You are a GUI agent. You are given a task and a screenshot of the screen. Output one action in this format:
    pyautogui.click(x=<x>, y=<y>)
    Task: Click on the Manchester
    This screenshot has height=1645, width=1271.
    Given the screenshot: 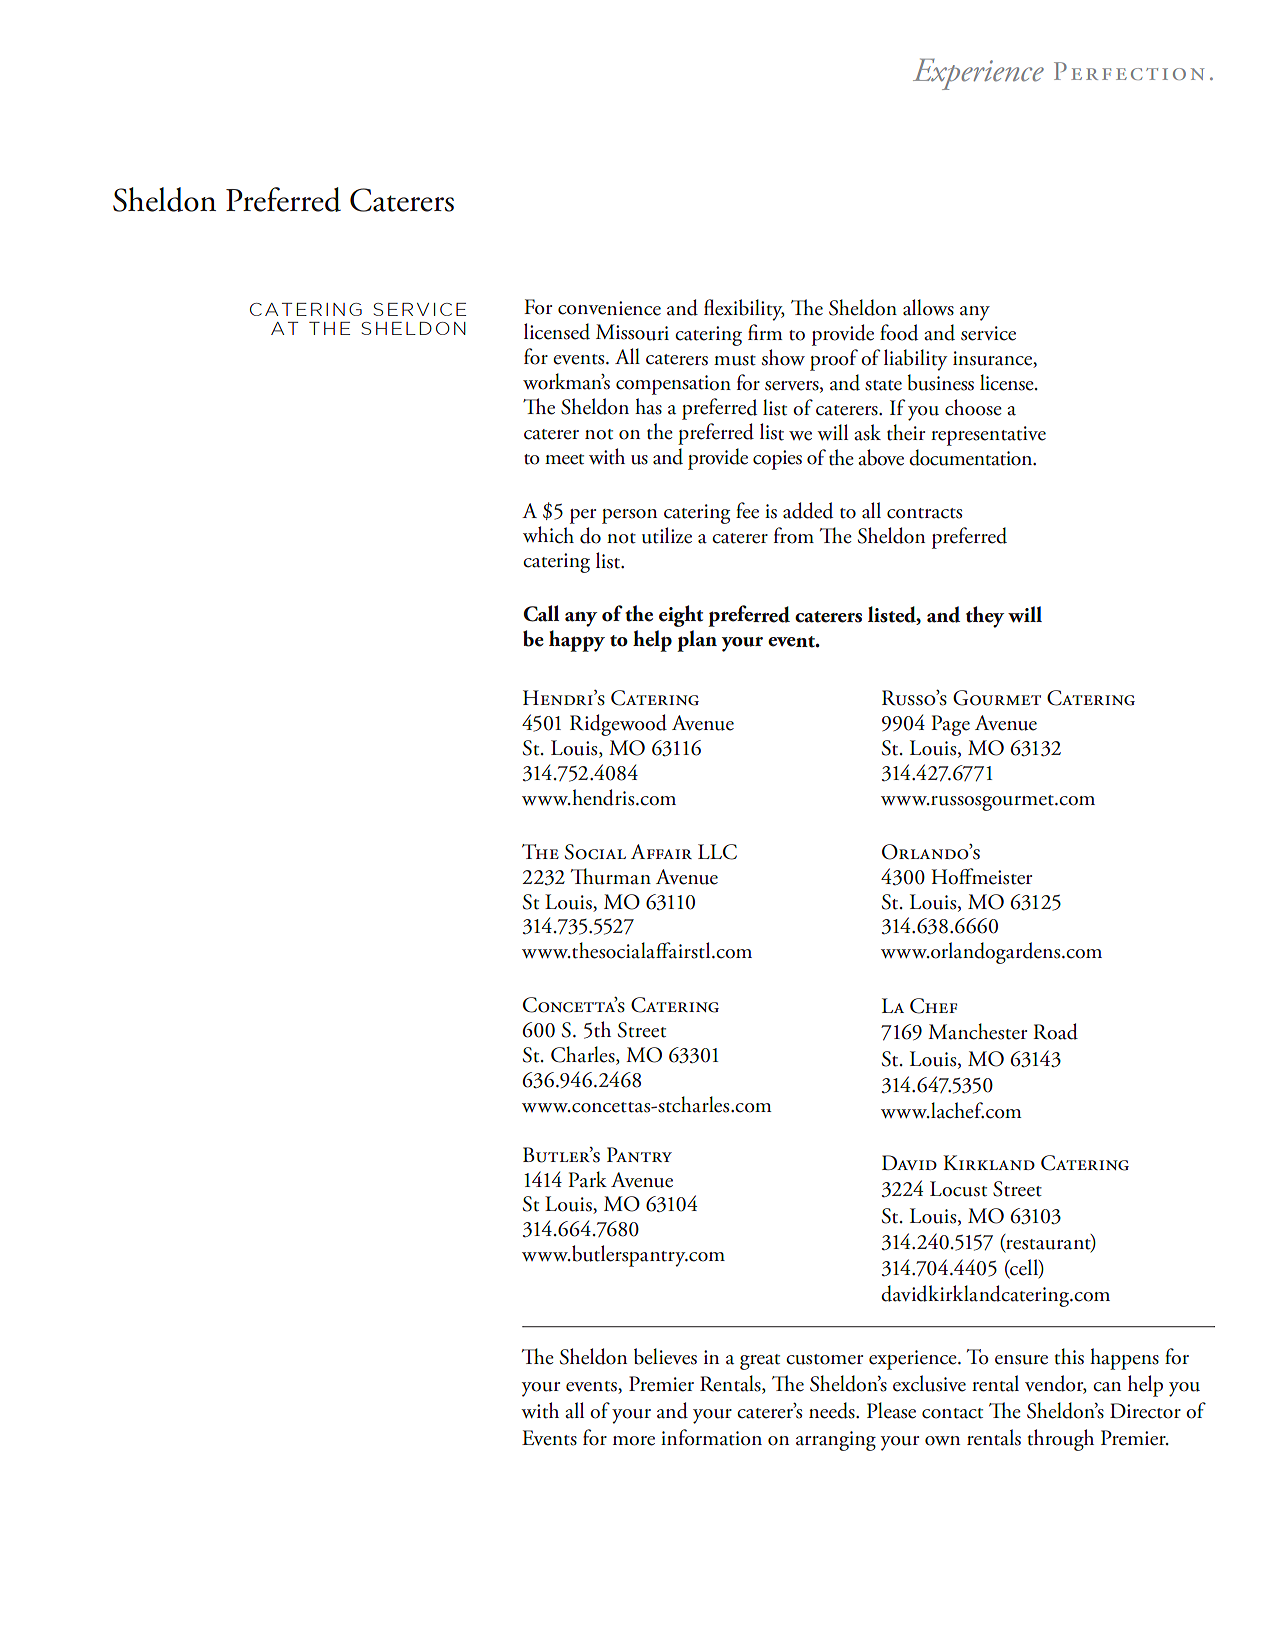 What is the action you would take?
    pyautogui.click(x=977, y=1031)
